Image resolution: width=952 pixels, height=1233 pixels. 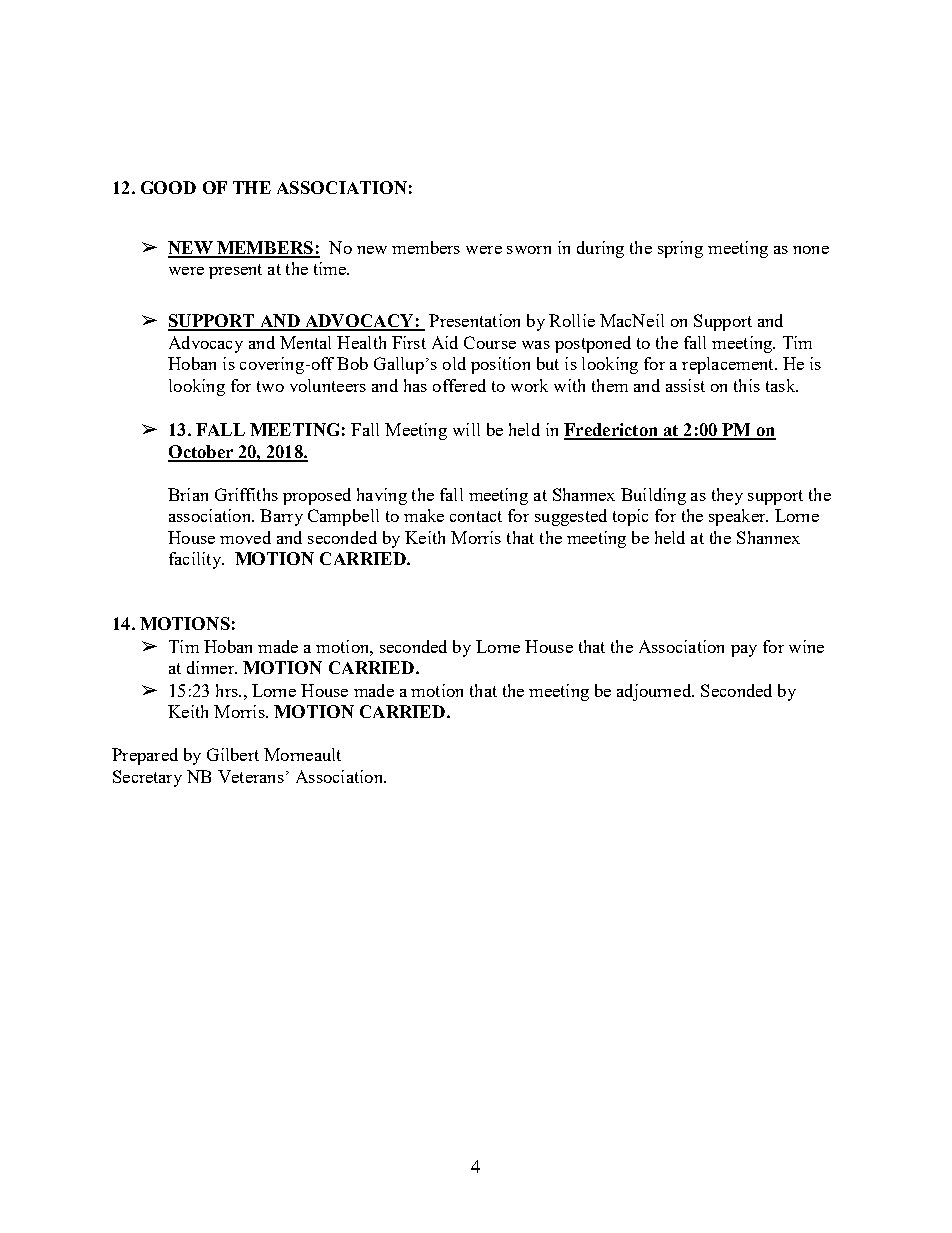 I want to click on offered, so click(x=459, y=385).
